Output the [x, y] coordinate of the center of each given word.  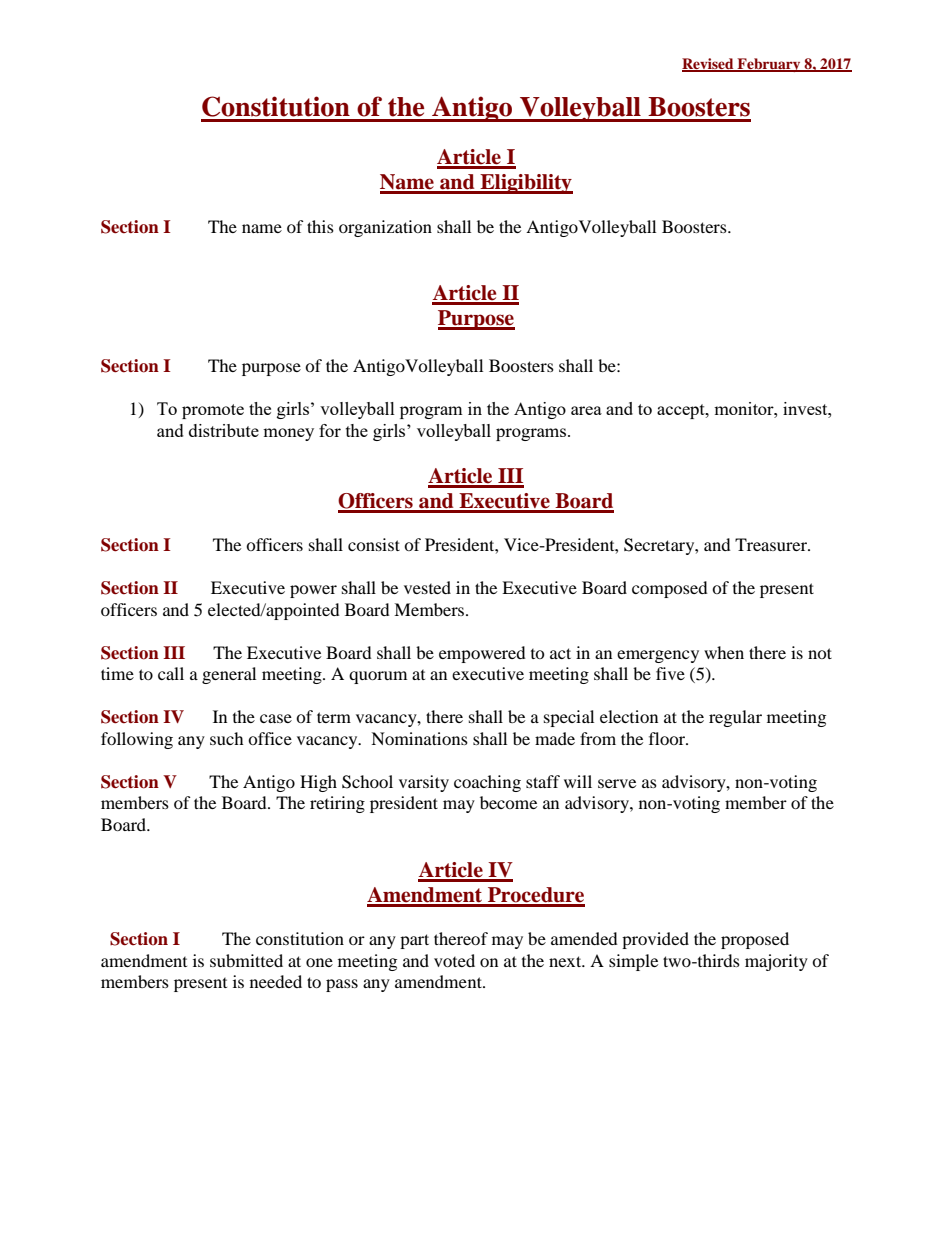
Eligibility [525, 184]
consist [374, 544]
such [227, 738]
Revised [709, 65]
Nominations [419, 738]
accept [682, 411]
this [320, 226]
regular [735, 718]
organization [385, 228]
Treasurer [772, 544]
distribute [224, 430]
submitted [246, 960]
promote [213, 411]
